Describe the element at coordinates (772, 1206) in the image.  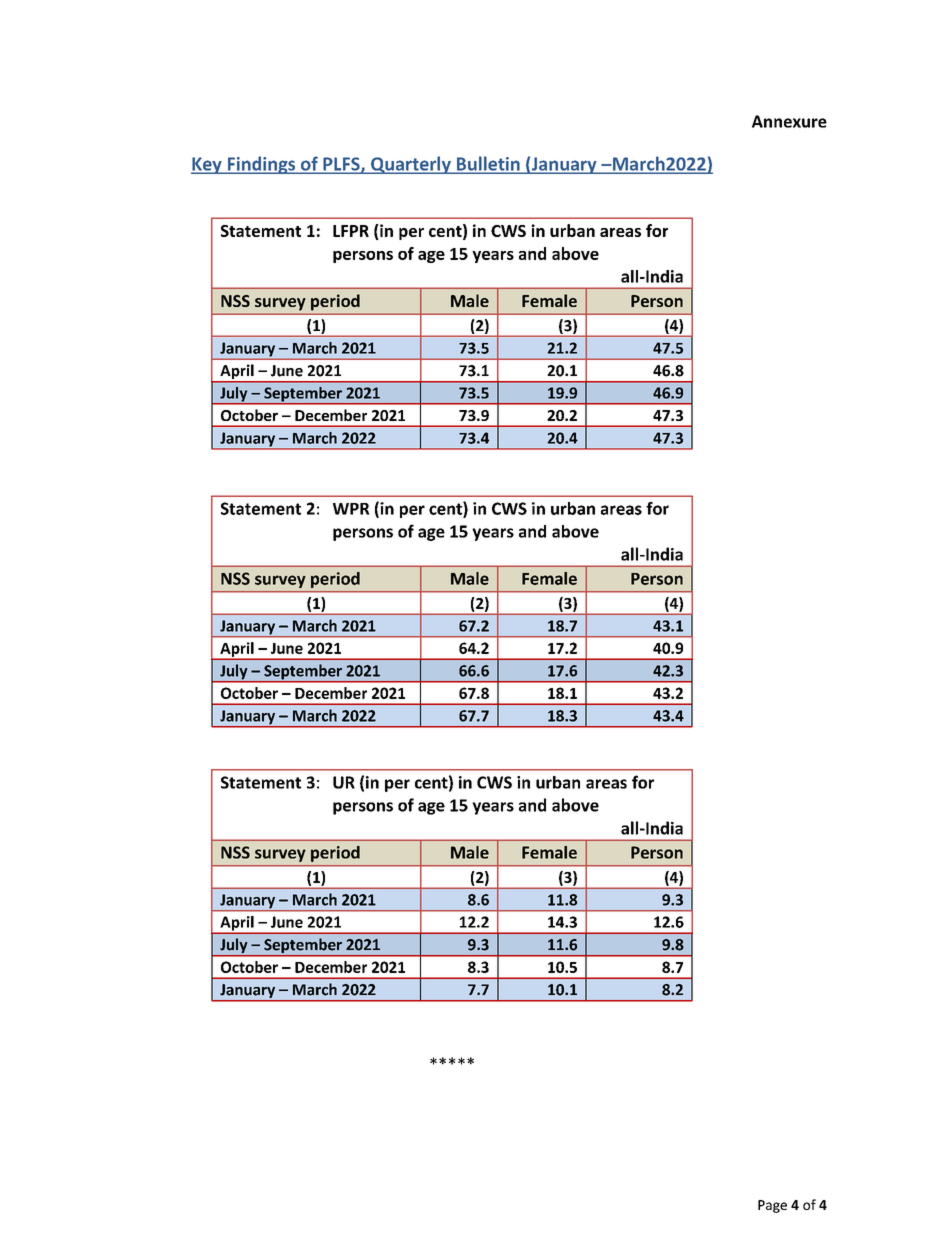
I see `Page` at that location.
